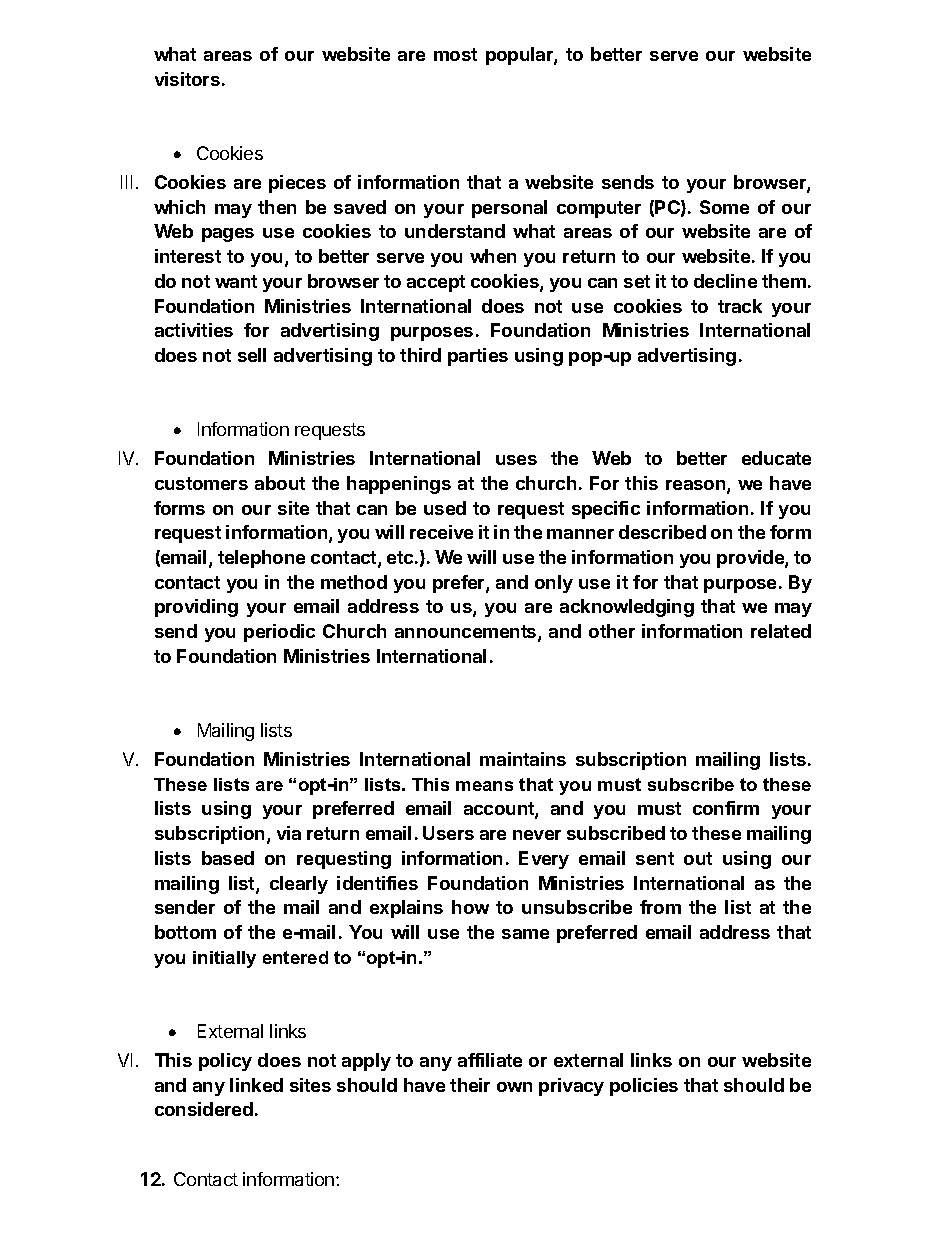 The image size is (952, 1233). I want to click on reason, so click(697, 486).
